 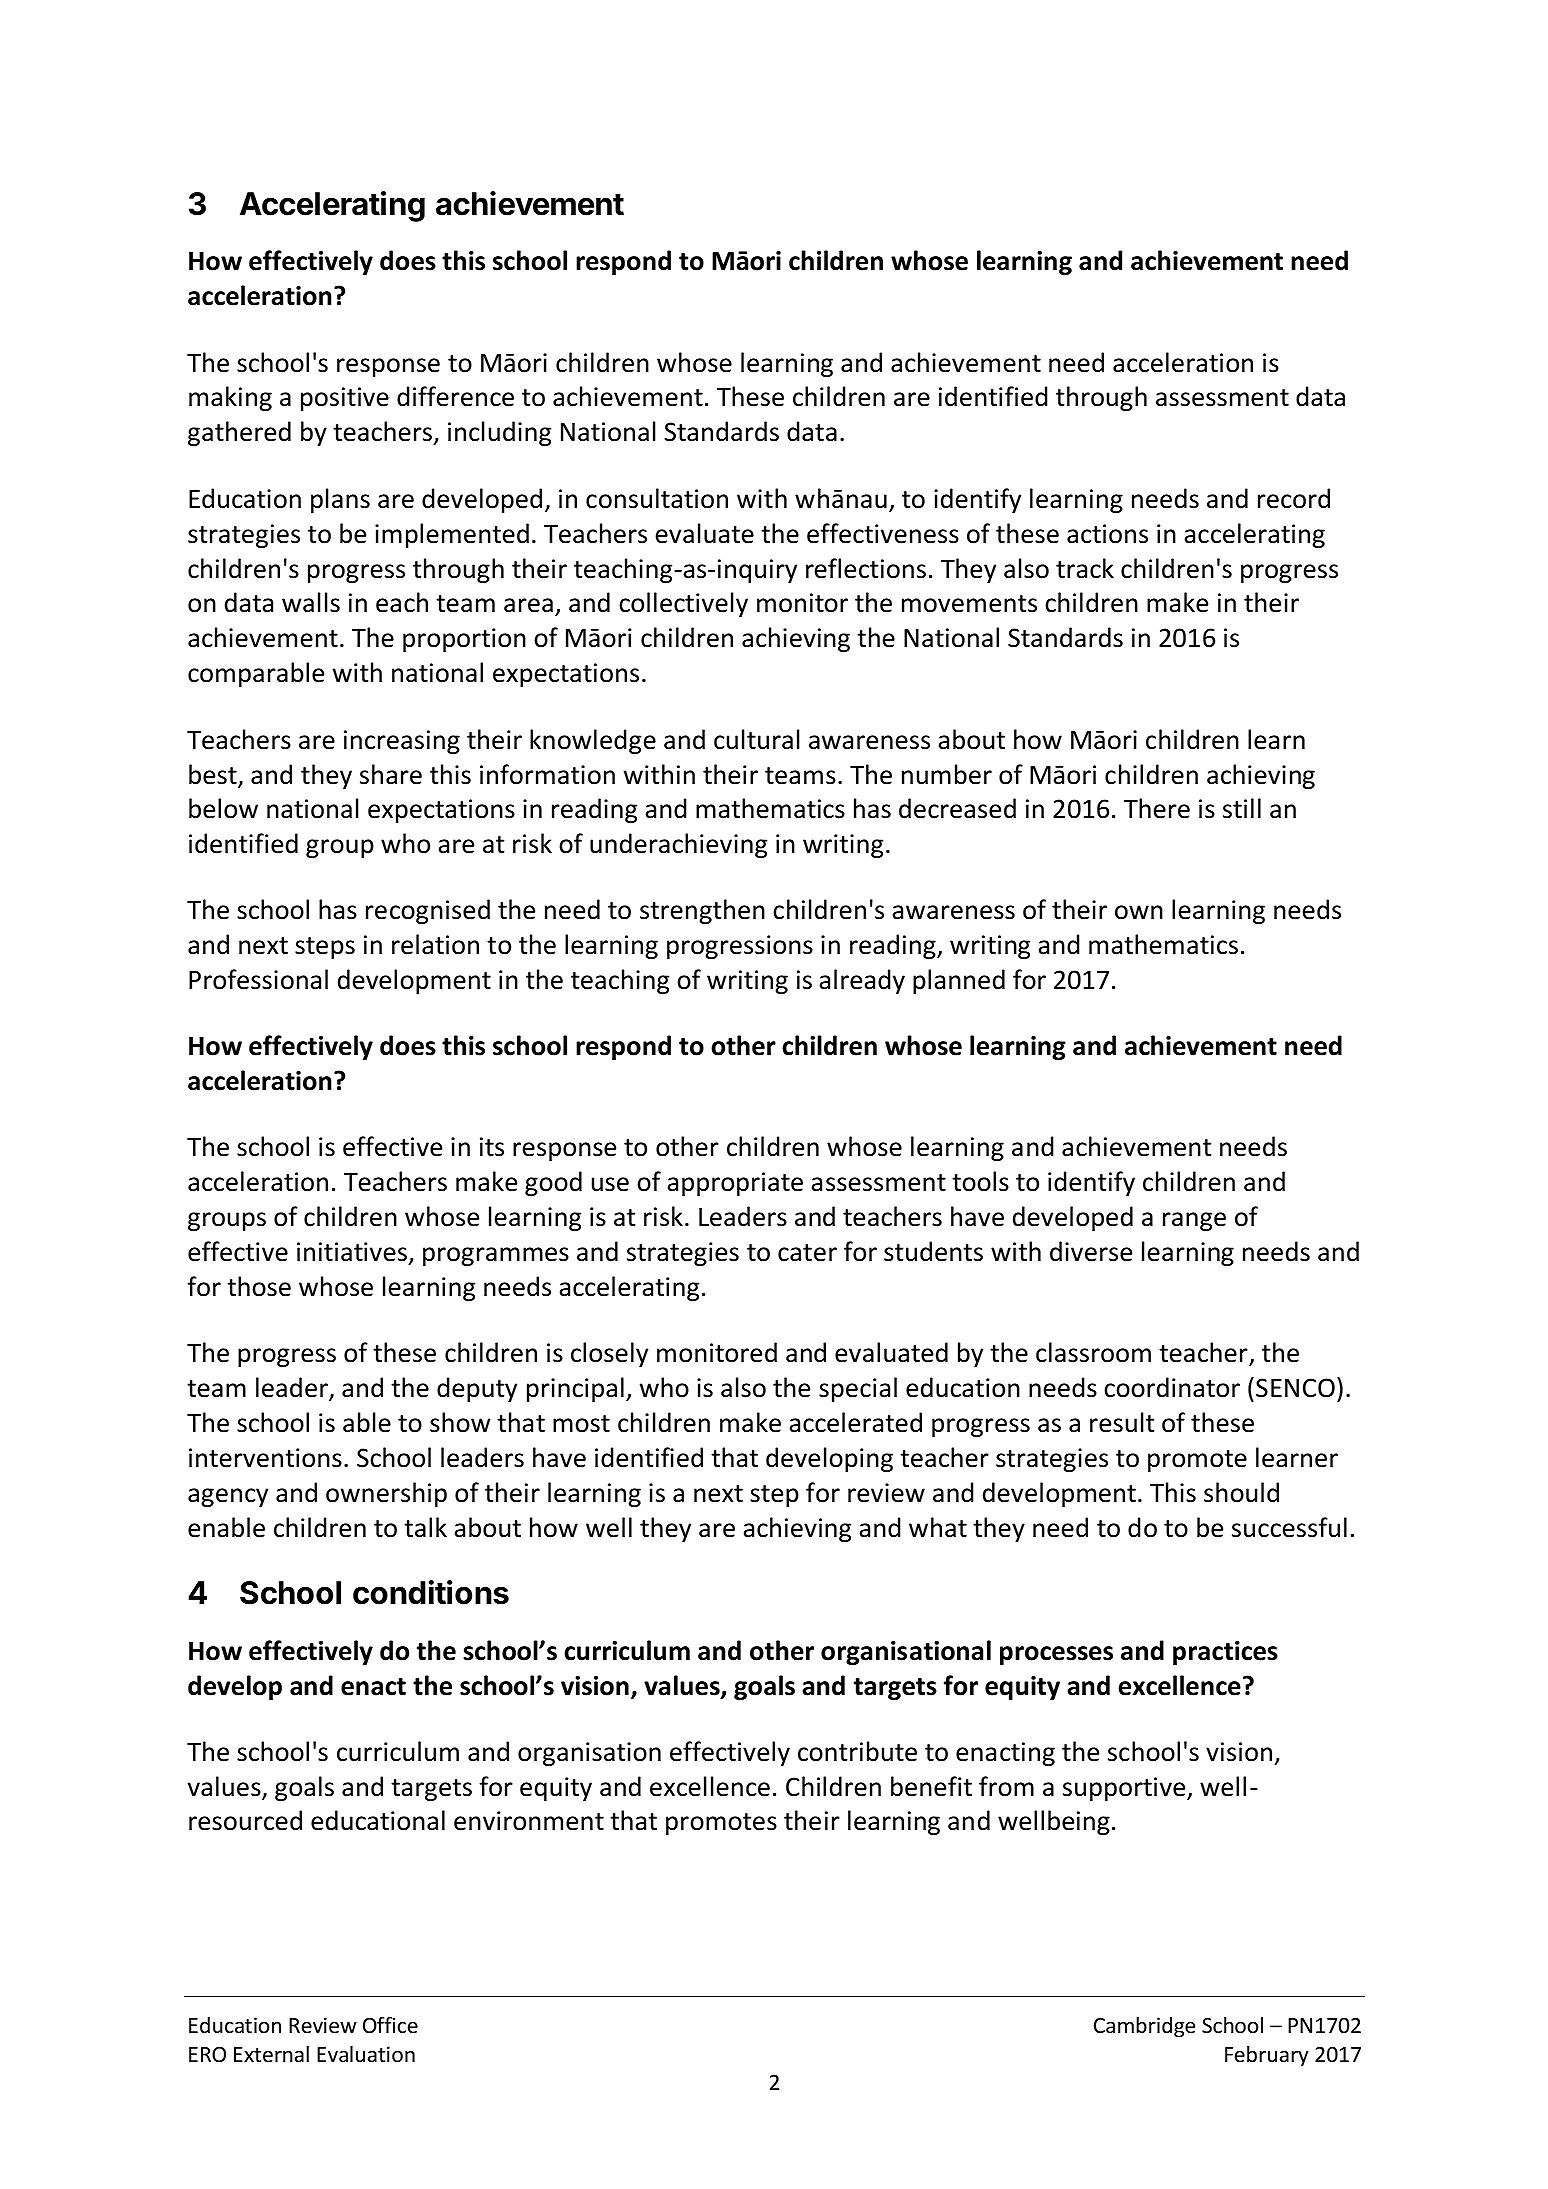 I want to click on planned, so click(x=959, y=981).
